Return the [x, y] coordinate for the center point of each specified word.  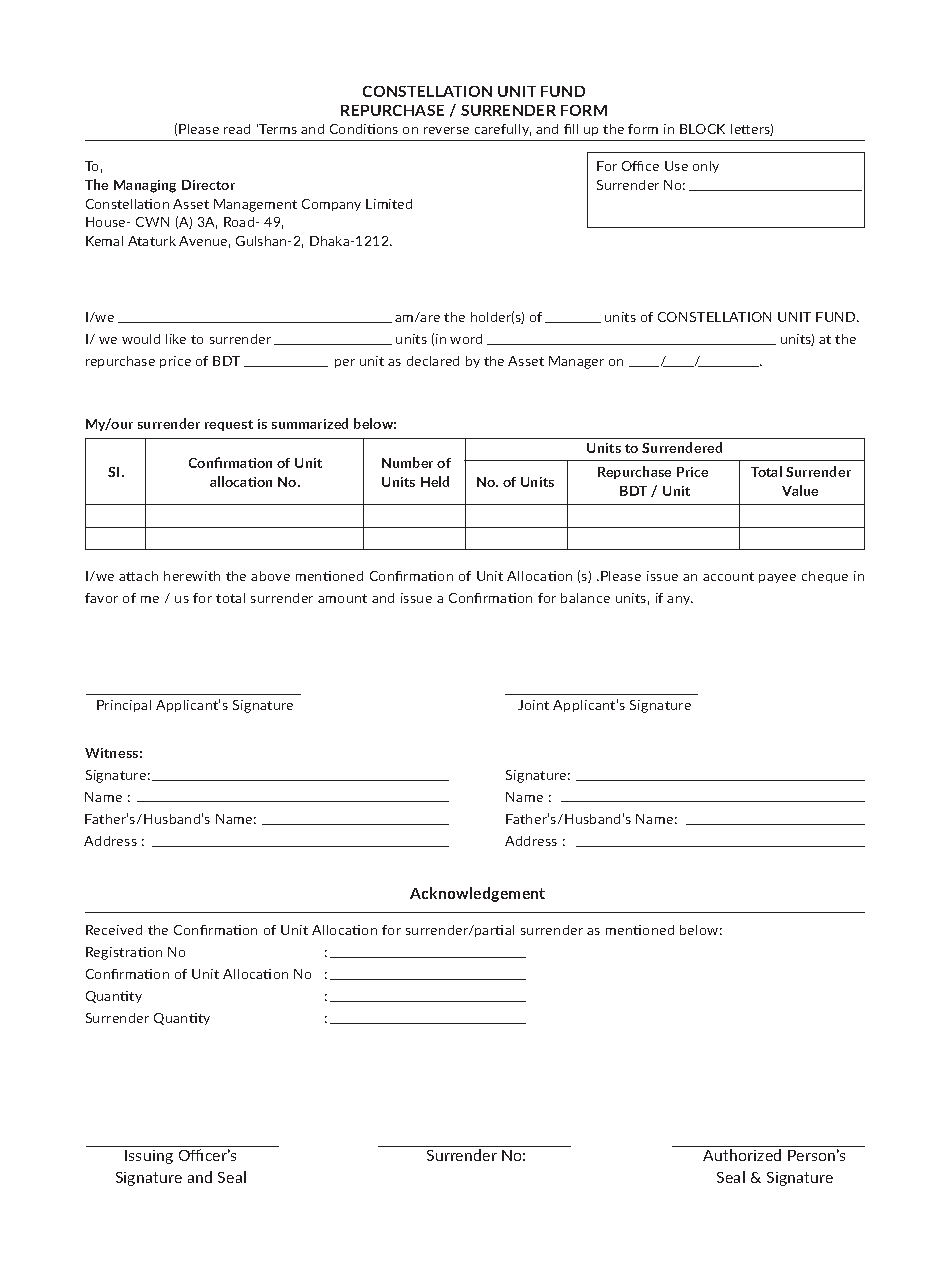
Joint [533, 705]
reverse [446, 130]
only [706, 167]
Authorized [742, 1155]
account [728, 576]
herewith [192, 576]
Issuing [149, 1157]
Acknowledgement [477, 894]
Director [208, 185]
